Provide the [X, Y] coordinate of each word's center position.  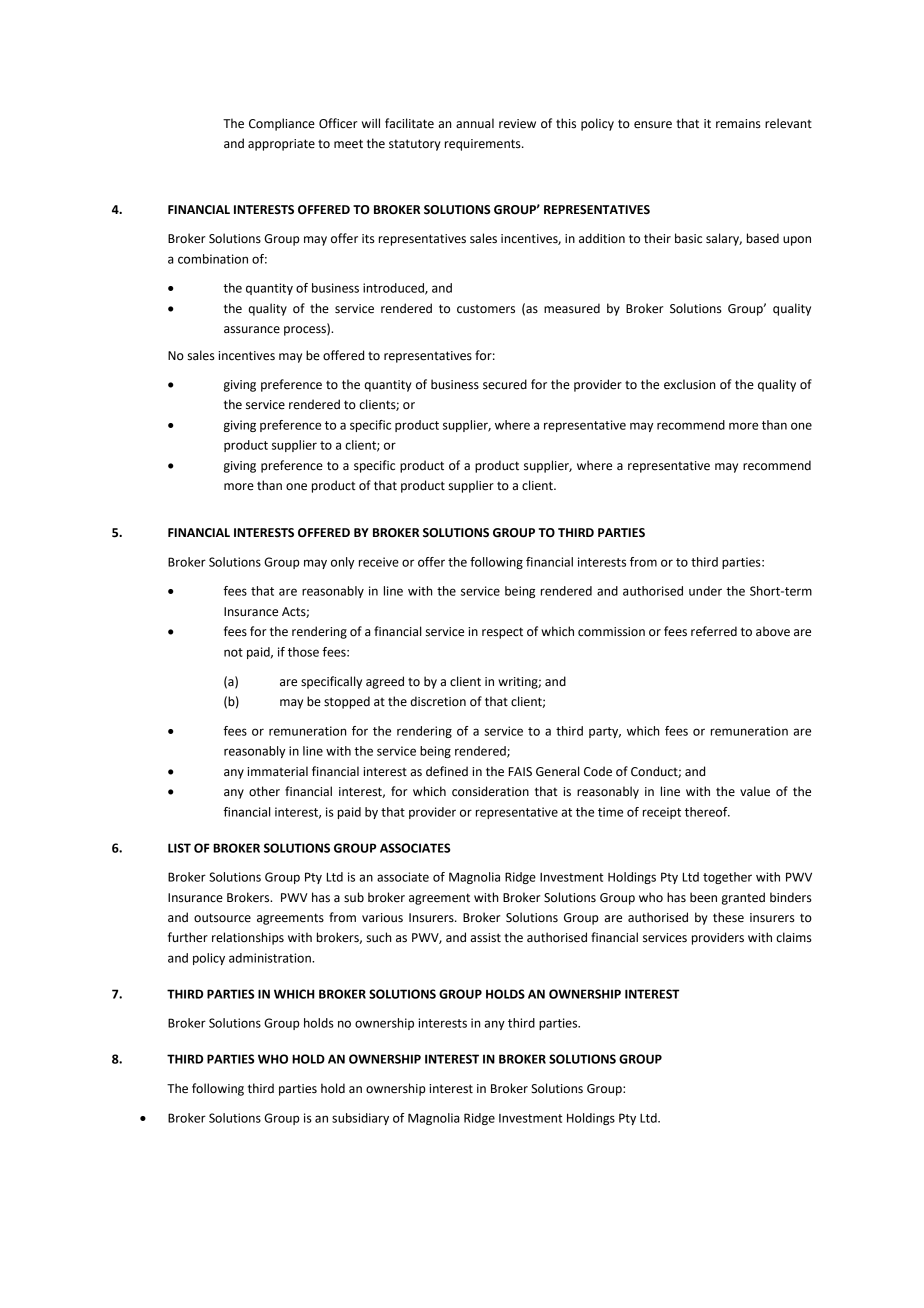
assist [485, 938]
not [233, 652]
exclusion [689, 384]
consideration [490, 791]
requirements [484, 145]
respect [502, 633]
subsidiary [360, 1119]
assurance [252, 330]
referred [714, 631]
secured [505, 384]
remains [738, 124]
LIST [179, 848]
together [727, 878]
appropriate [281, 145]
